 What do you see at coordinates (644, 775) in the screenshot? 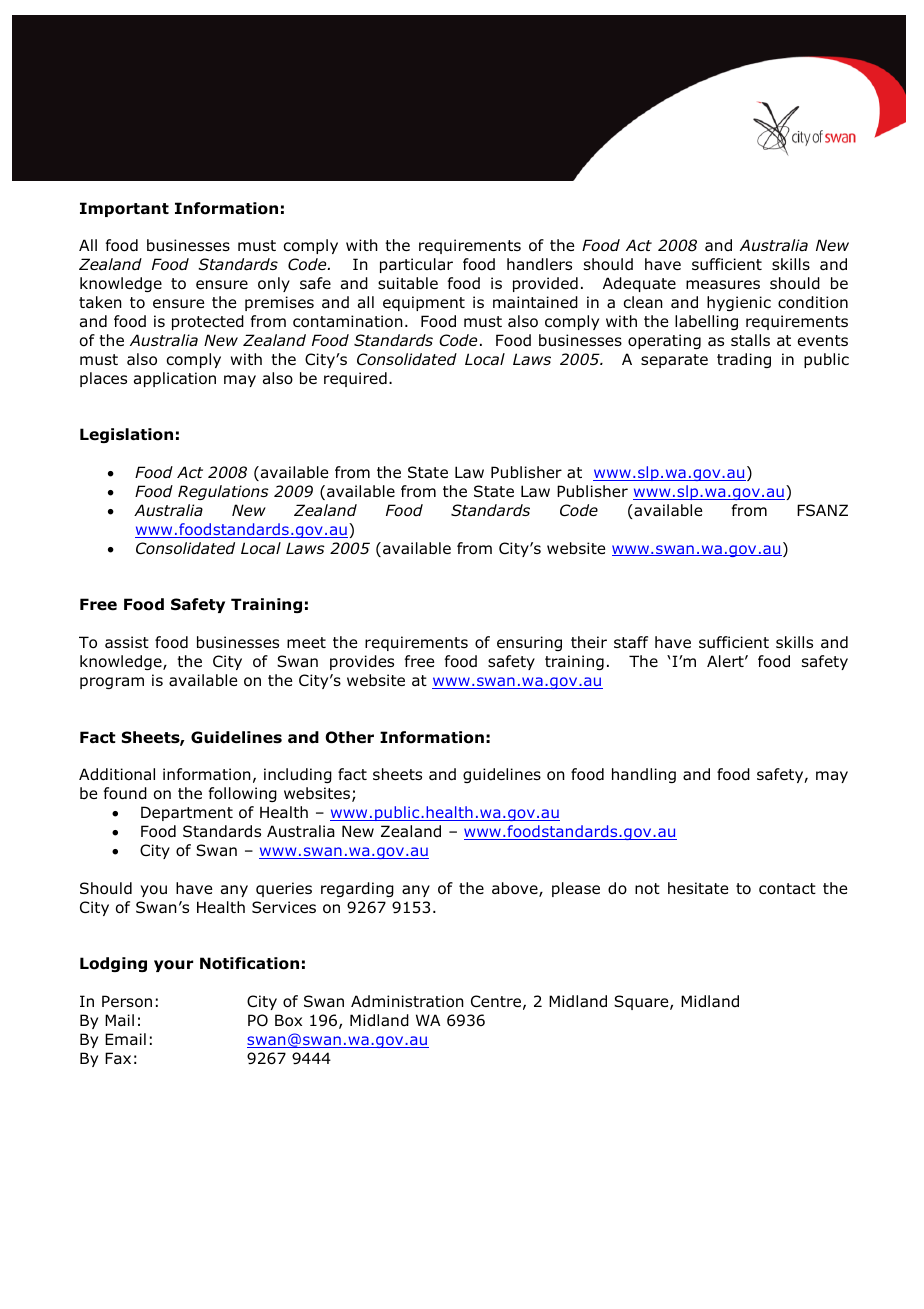
I see `handling` at bounding box center [644, 775].
